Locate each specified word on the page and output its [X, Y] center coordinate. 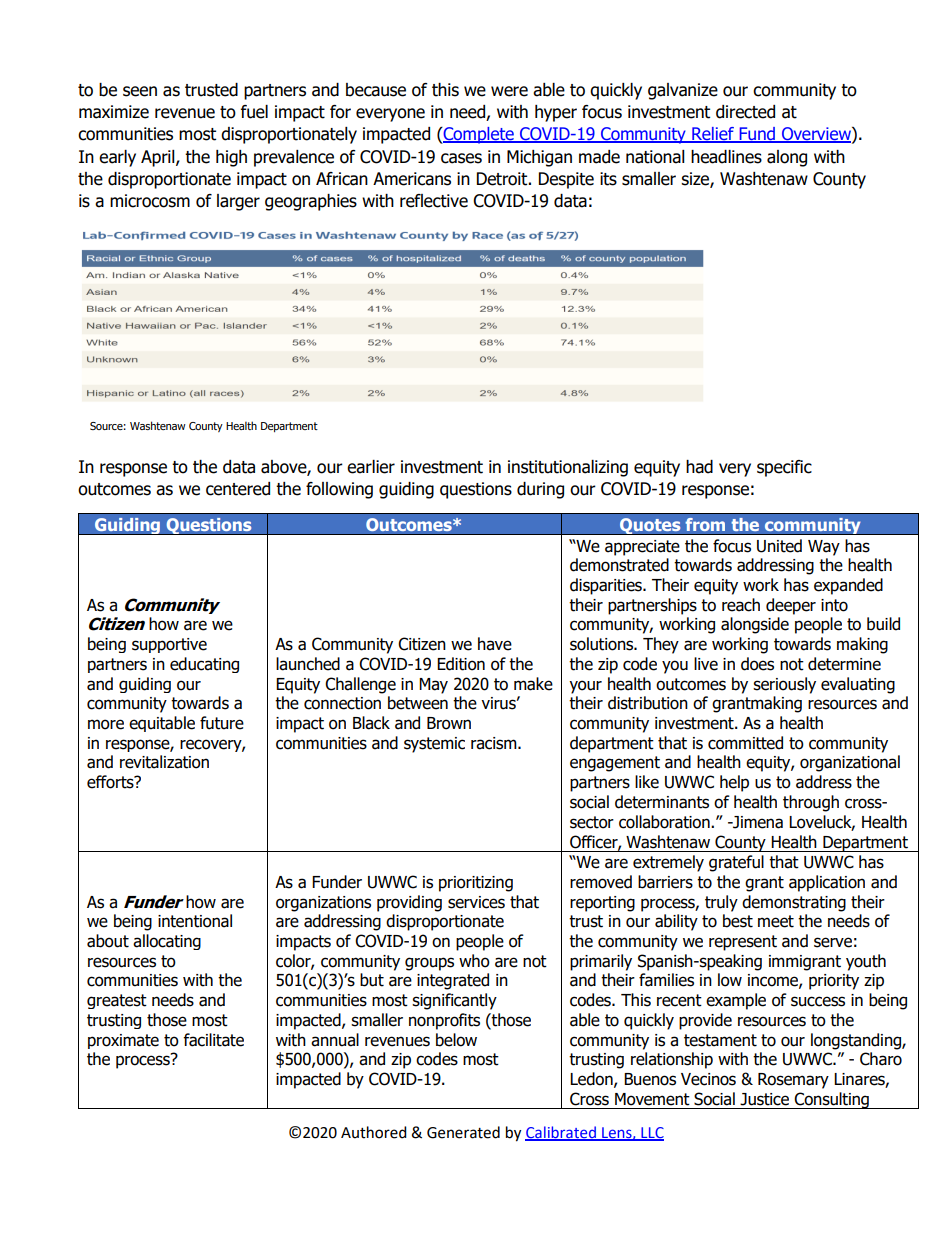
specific [784, 468]
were [509, 91]
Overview [816, 135]
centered [238, 489]
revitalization [164, 762]
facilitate [213, 1040]
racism [495, 743]
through [811, 803]
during [540, 490]
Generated [463, 1132]
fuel [254, 112]
